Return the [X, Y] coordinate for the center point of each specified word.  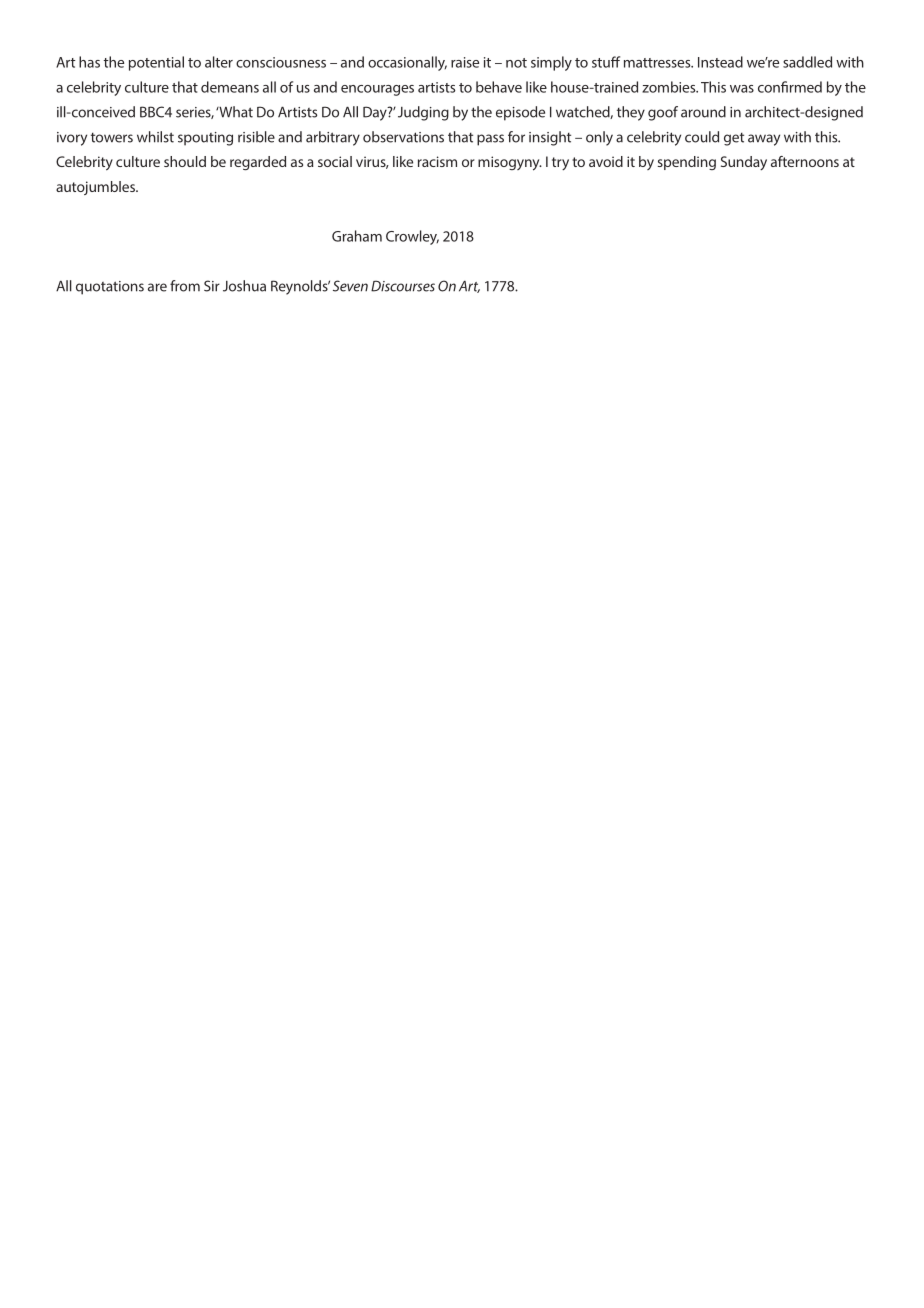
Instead [720, 62]
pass [490, 140]
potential [156, 63]
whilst [155, 137]
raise [465, 62]
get [734, 139]
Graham [357, 236]
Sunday [744, 163]
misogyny [510, 163]
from [185, 286]
